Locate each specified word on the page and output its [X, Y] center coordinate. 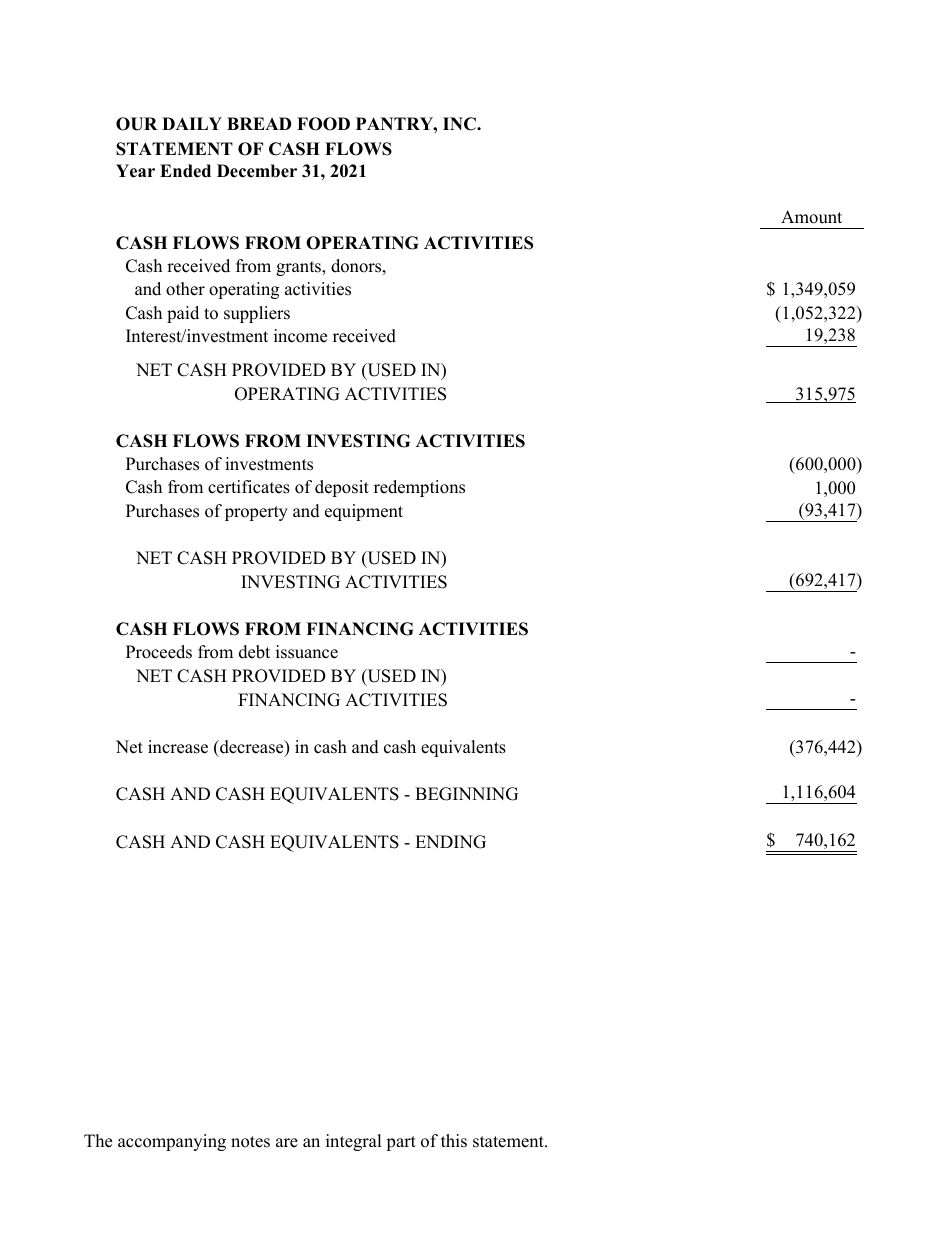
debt [254, 652]
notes [250, 1142]
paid [183, 314]
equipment [364, 512]
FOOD [323, 124]
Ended [185, 171]
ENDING [450, 842]
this [454, 1141]
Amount [811, 217]
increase [178, 747]
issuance [307, 652]
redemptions [419, 488]
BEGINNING [466, 794]
